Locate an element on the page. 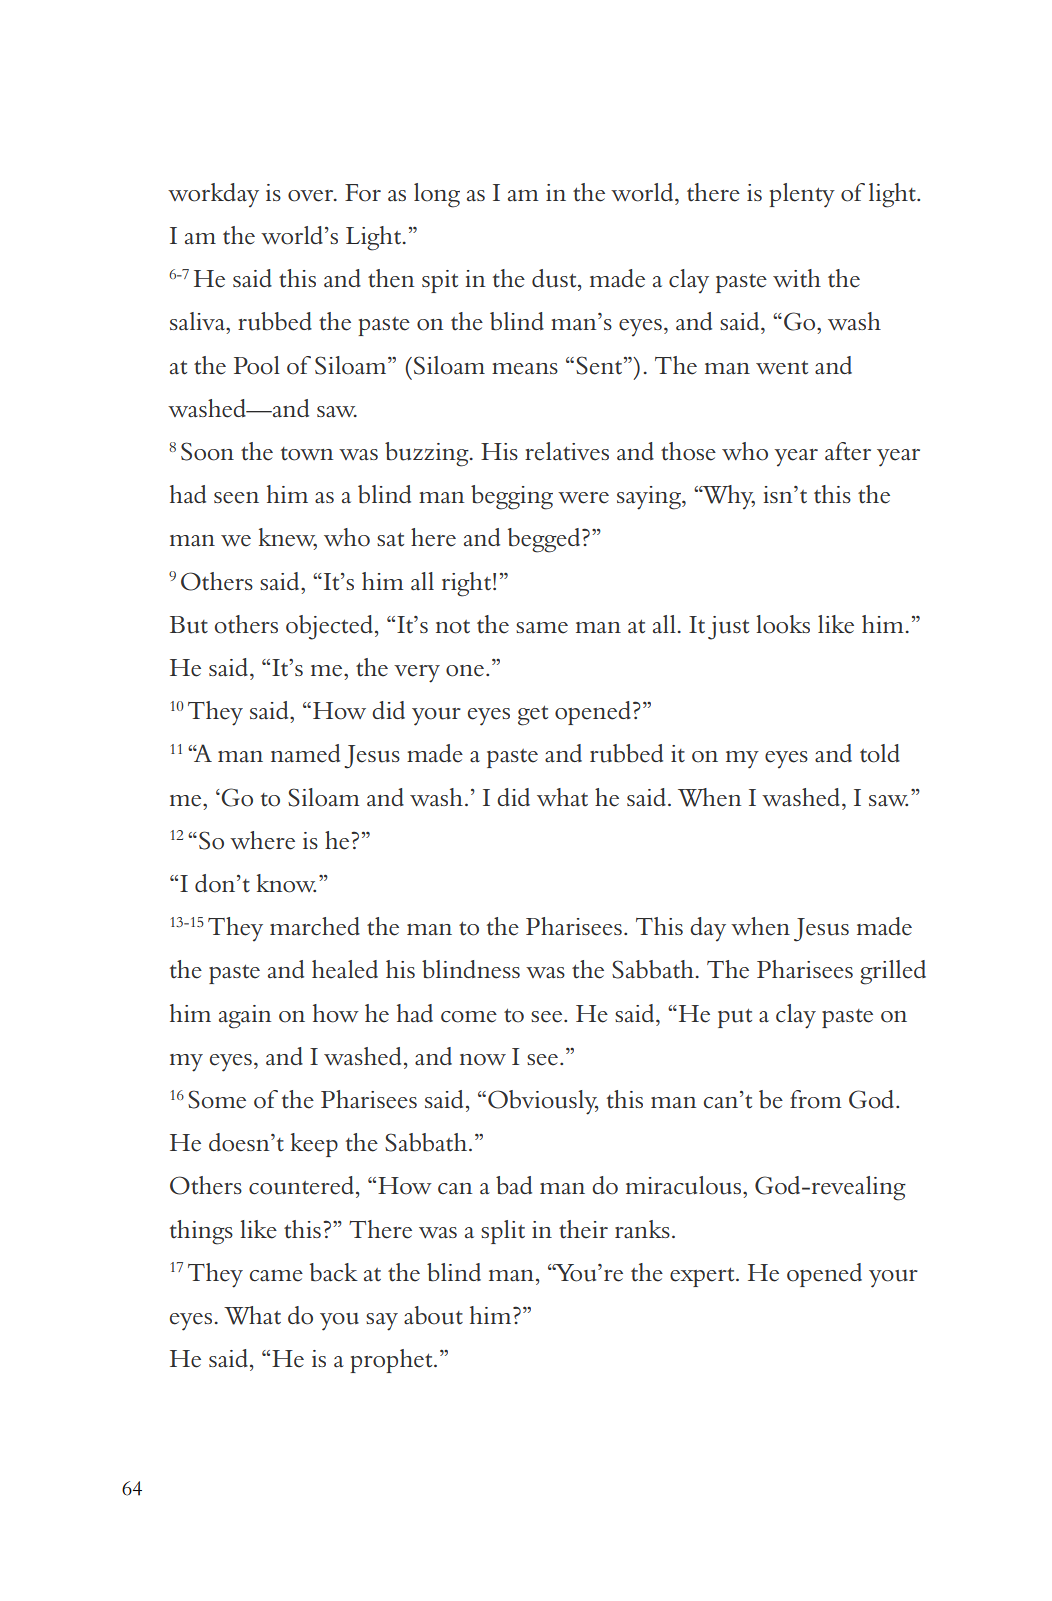 Image resolution: width=1052 pixels, height=1601 pixels. looks is located at coordinates (783, 624).
